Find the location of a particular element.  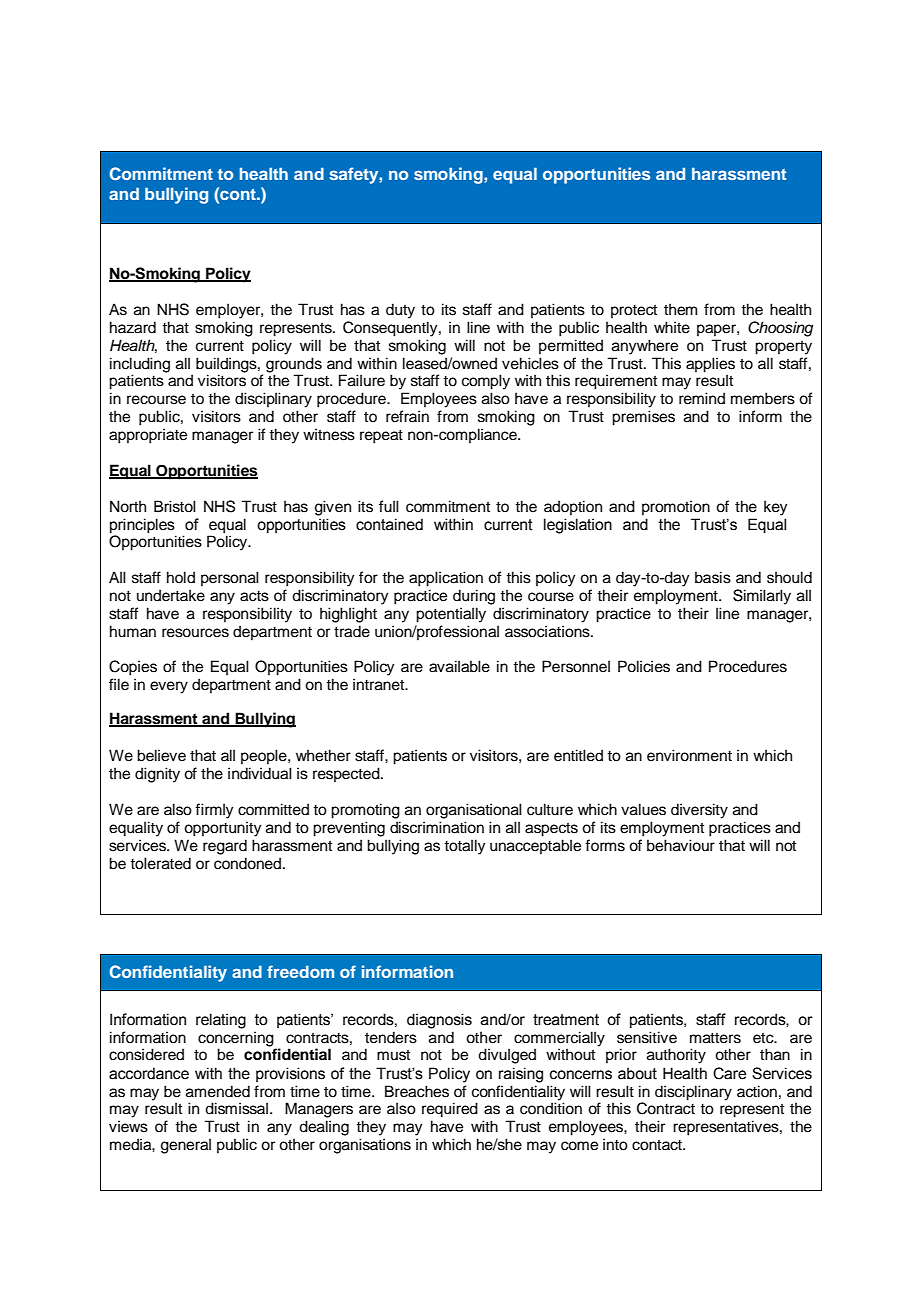

behaviour is located at coordinates (681, 845).
